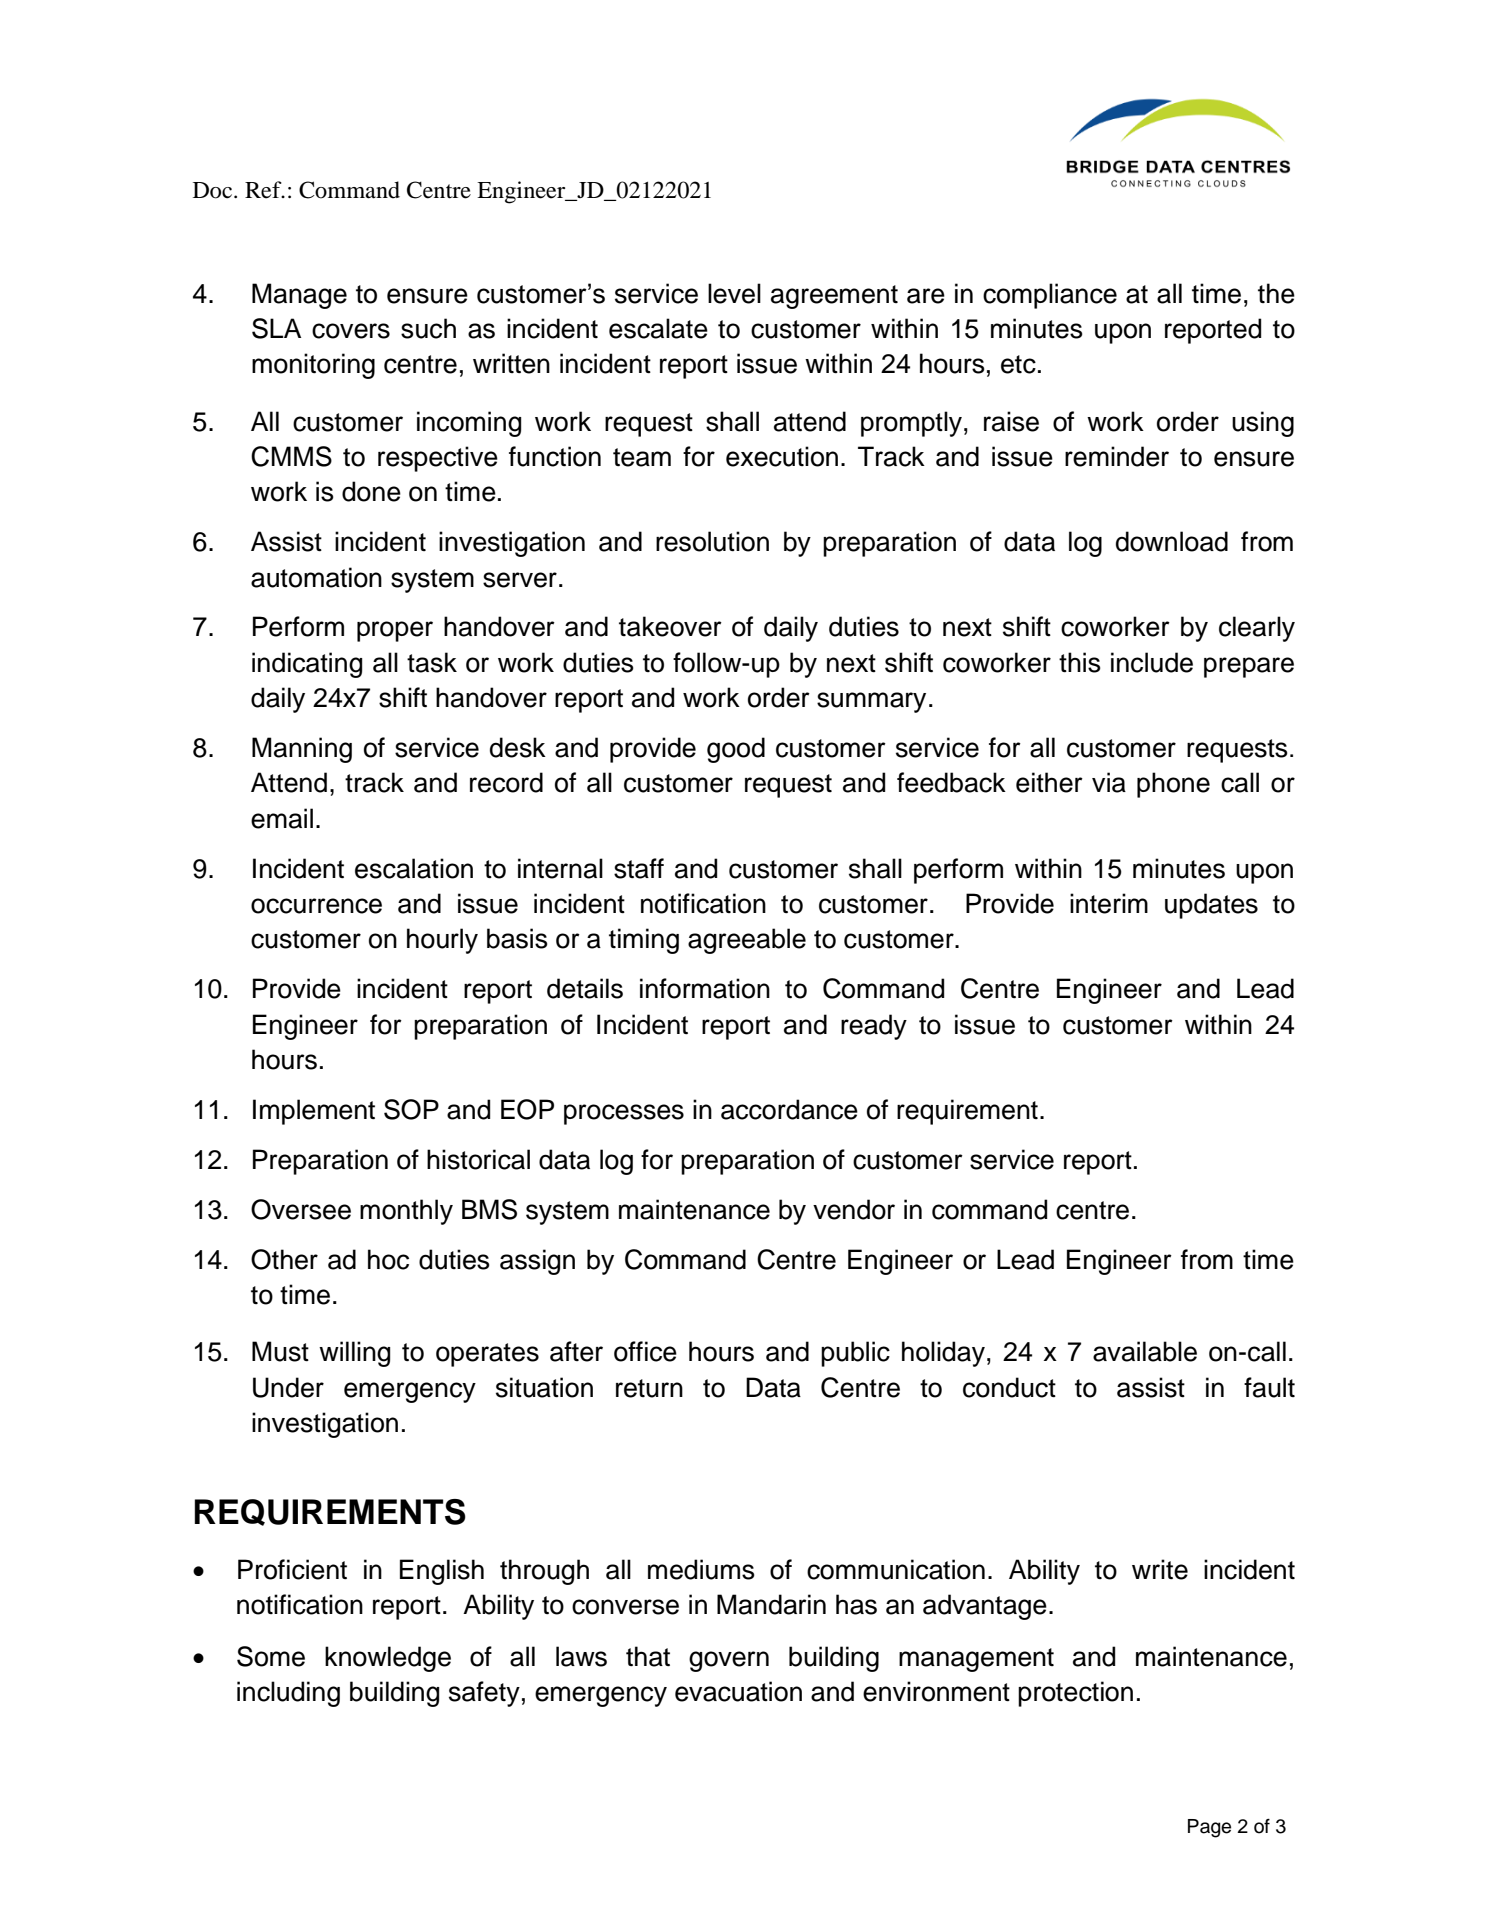 The width and height of the screenshot is (1487, 1924). I want to click on compliance, so click(1050, 296).
